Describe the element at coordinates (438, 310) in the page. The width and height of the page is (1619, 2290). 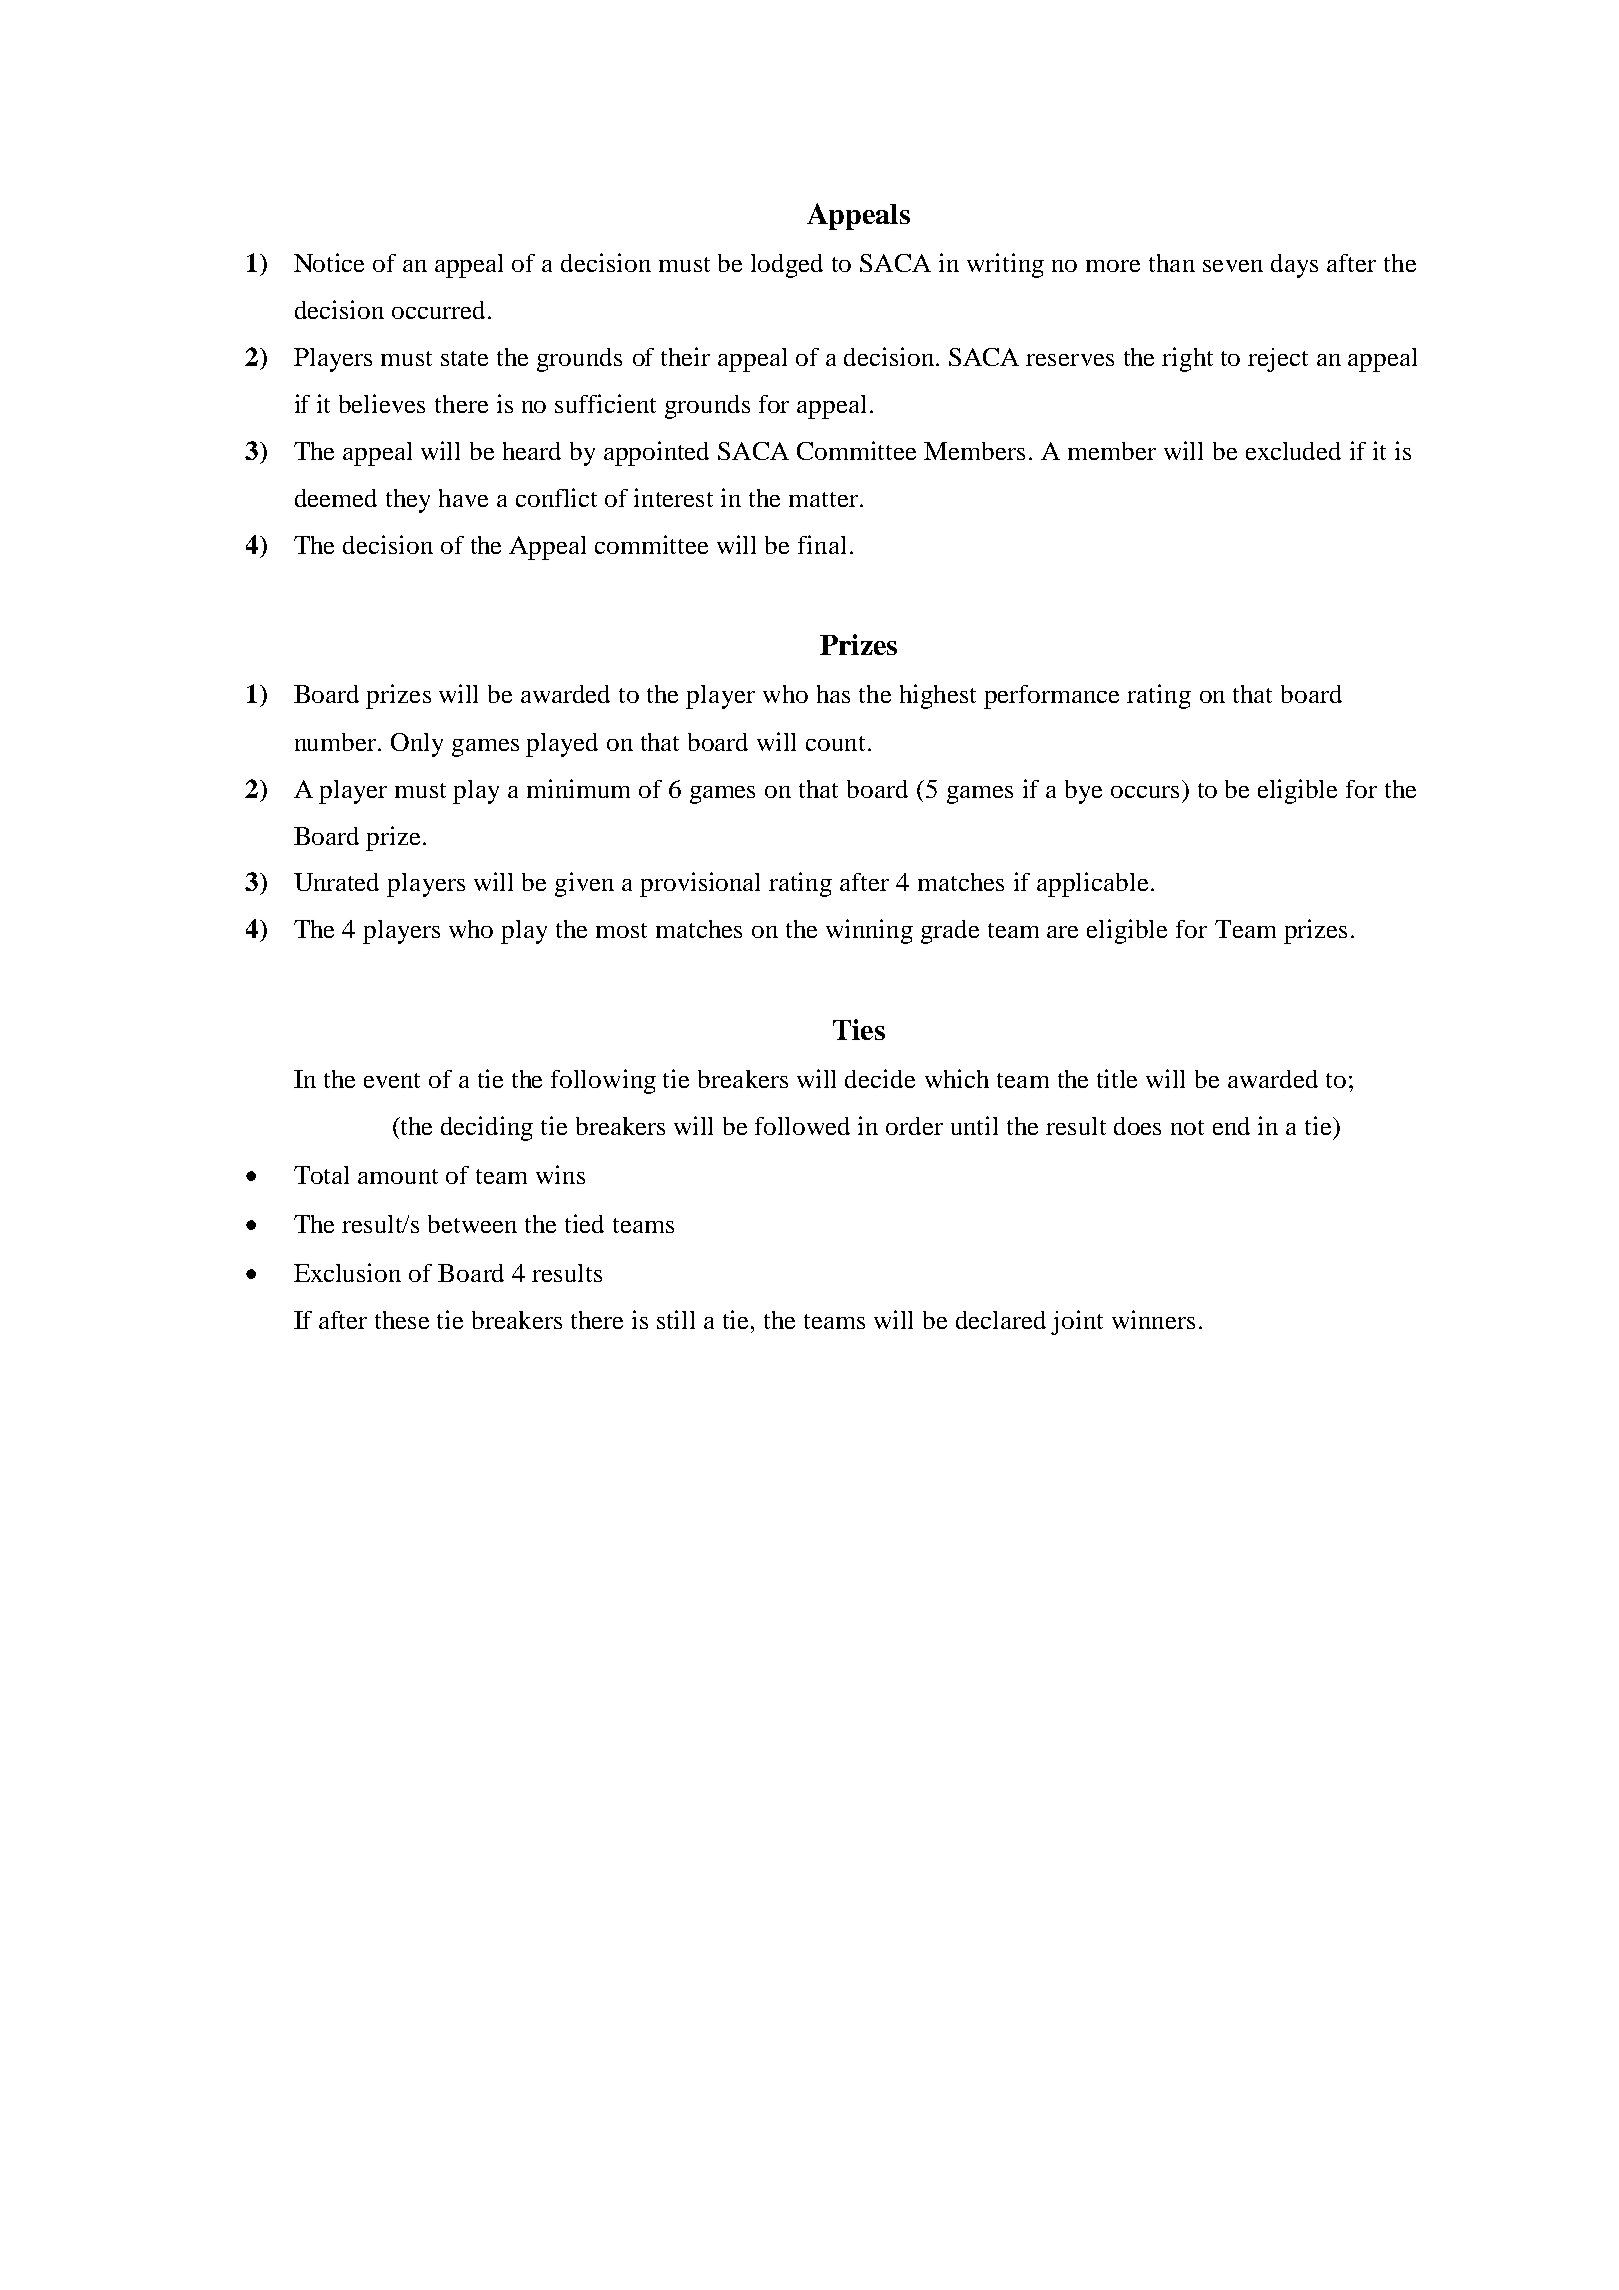
I see `occurred` at that location.
